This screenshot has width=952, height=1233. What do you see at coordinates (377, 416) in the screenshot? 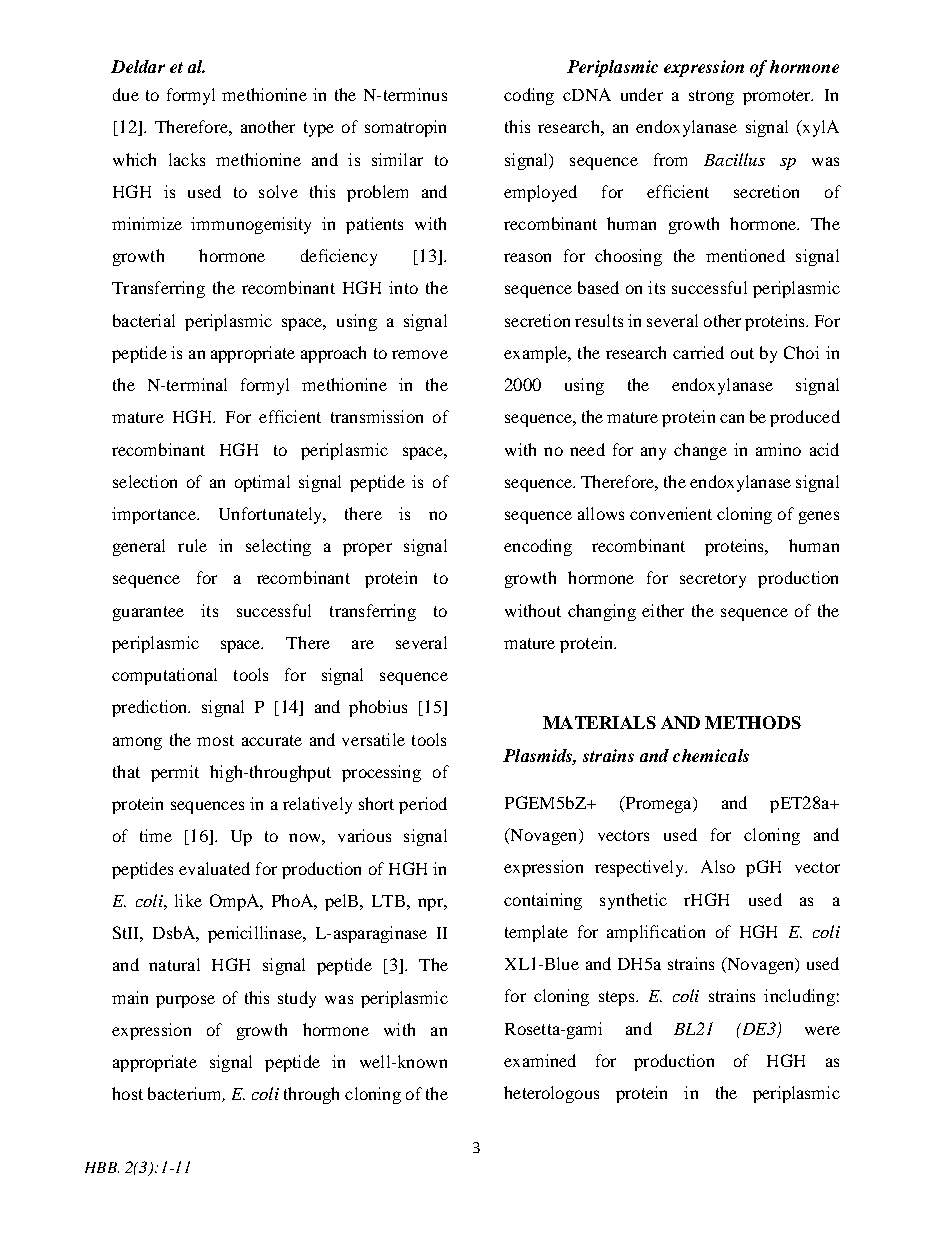
I see `transmission` at bounding box center [377, 416].
